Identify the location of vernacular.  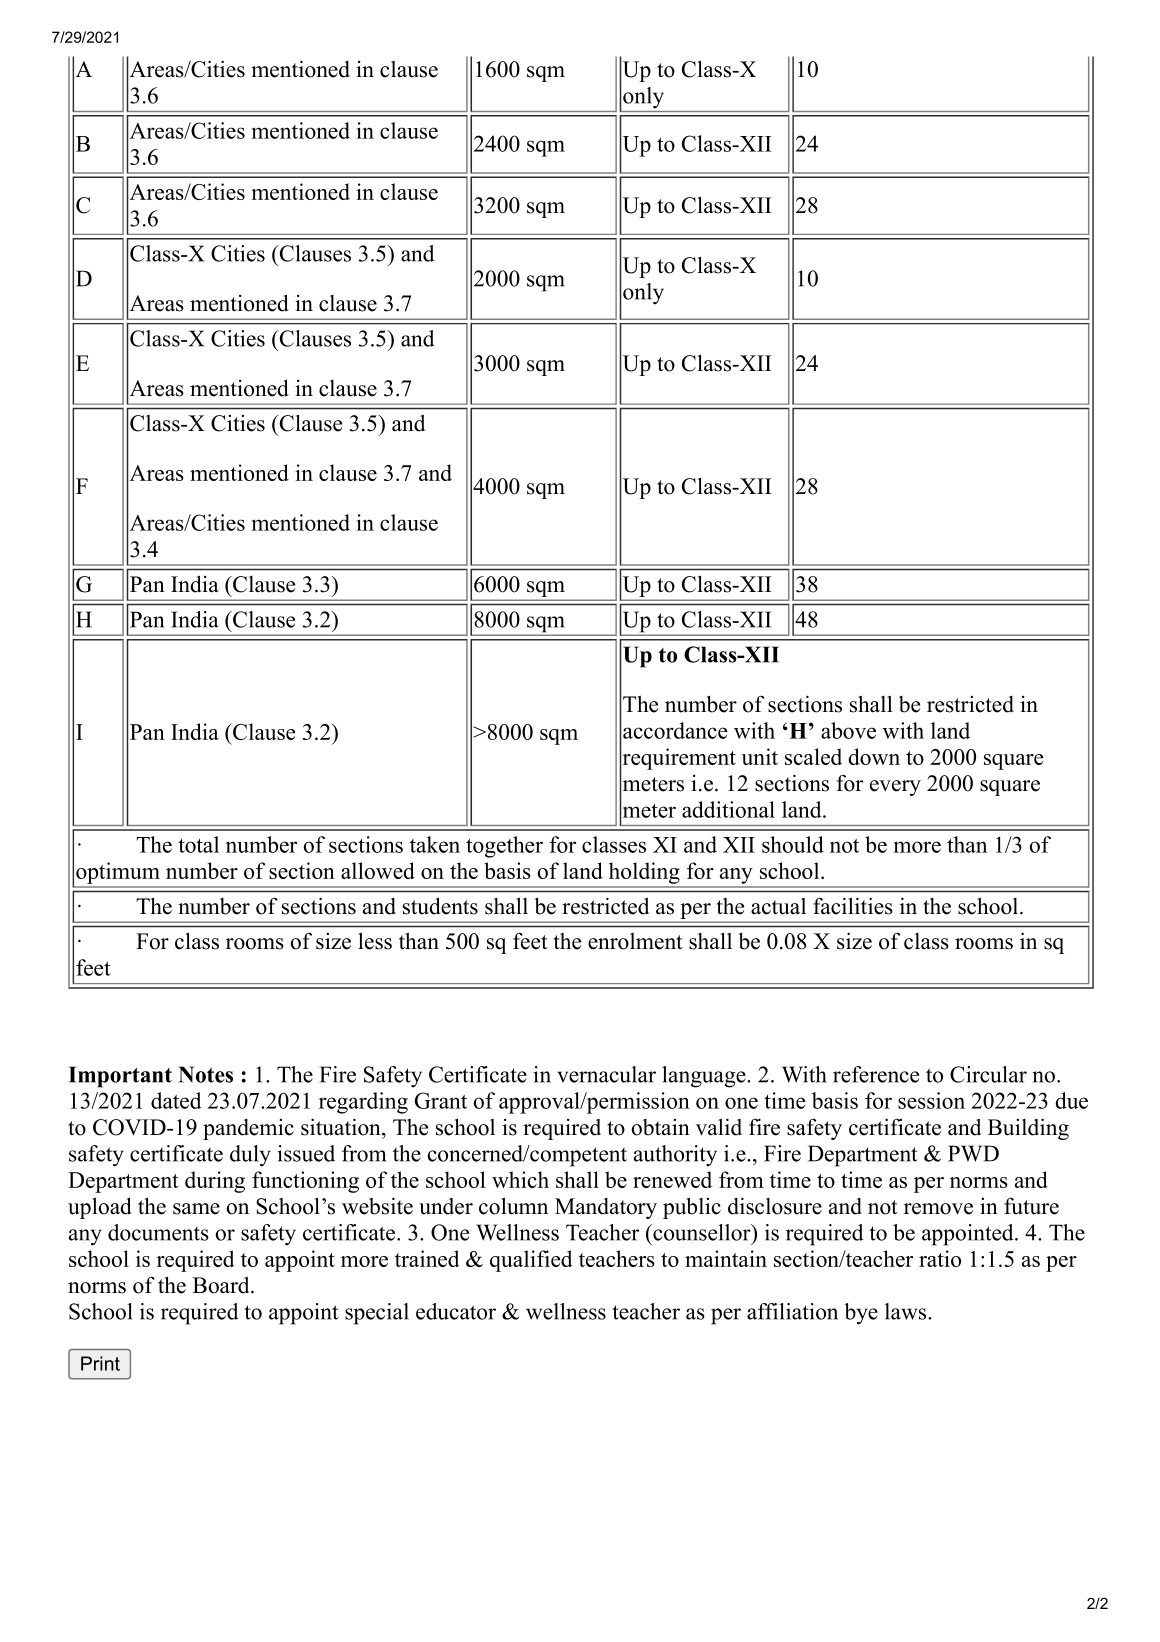
(606, 1074).
